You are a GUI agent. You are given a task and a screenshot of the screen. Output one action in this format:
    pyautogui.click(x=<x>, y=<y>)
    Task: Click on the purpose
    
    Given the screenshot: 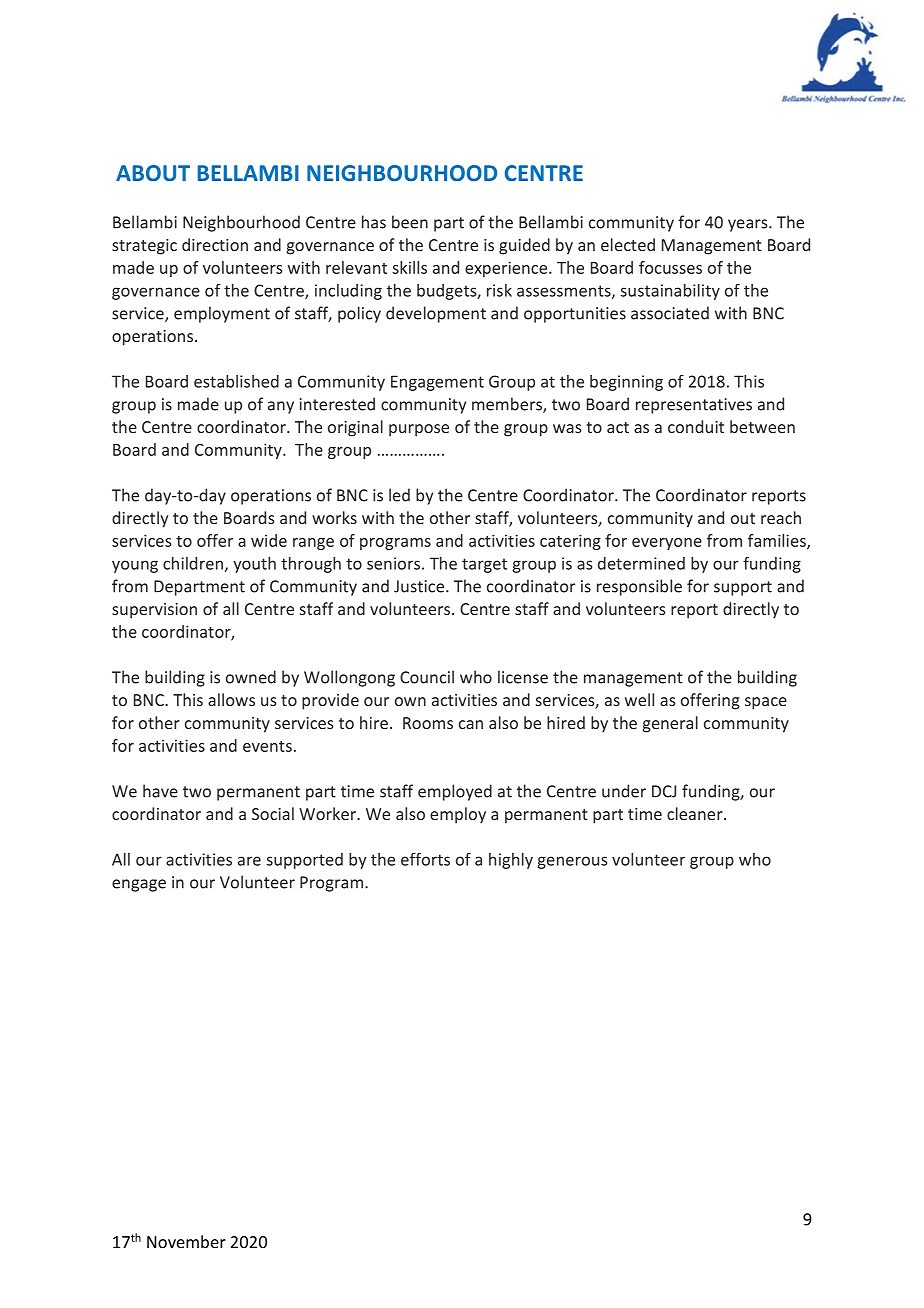 What is the action you would take?
    pyautogui.click(x=419, y=430)
